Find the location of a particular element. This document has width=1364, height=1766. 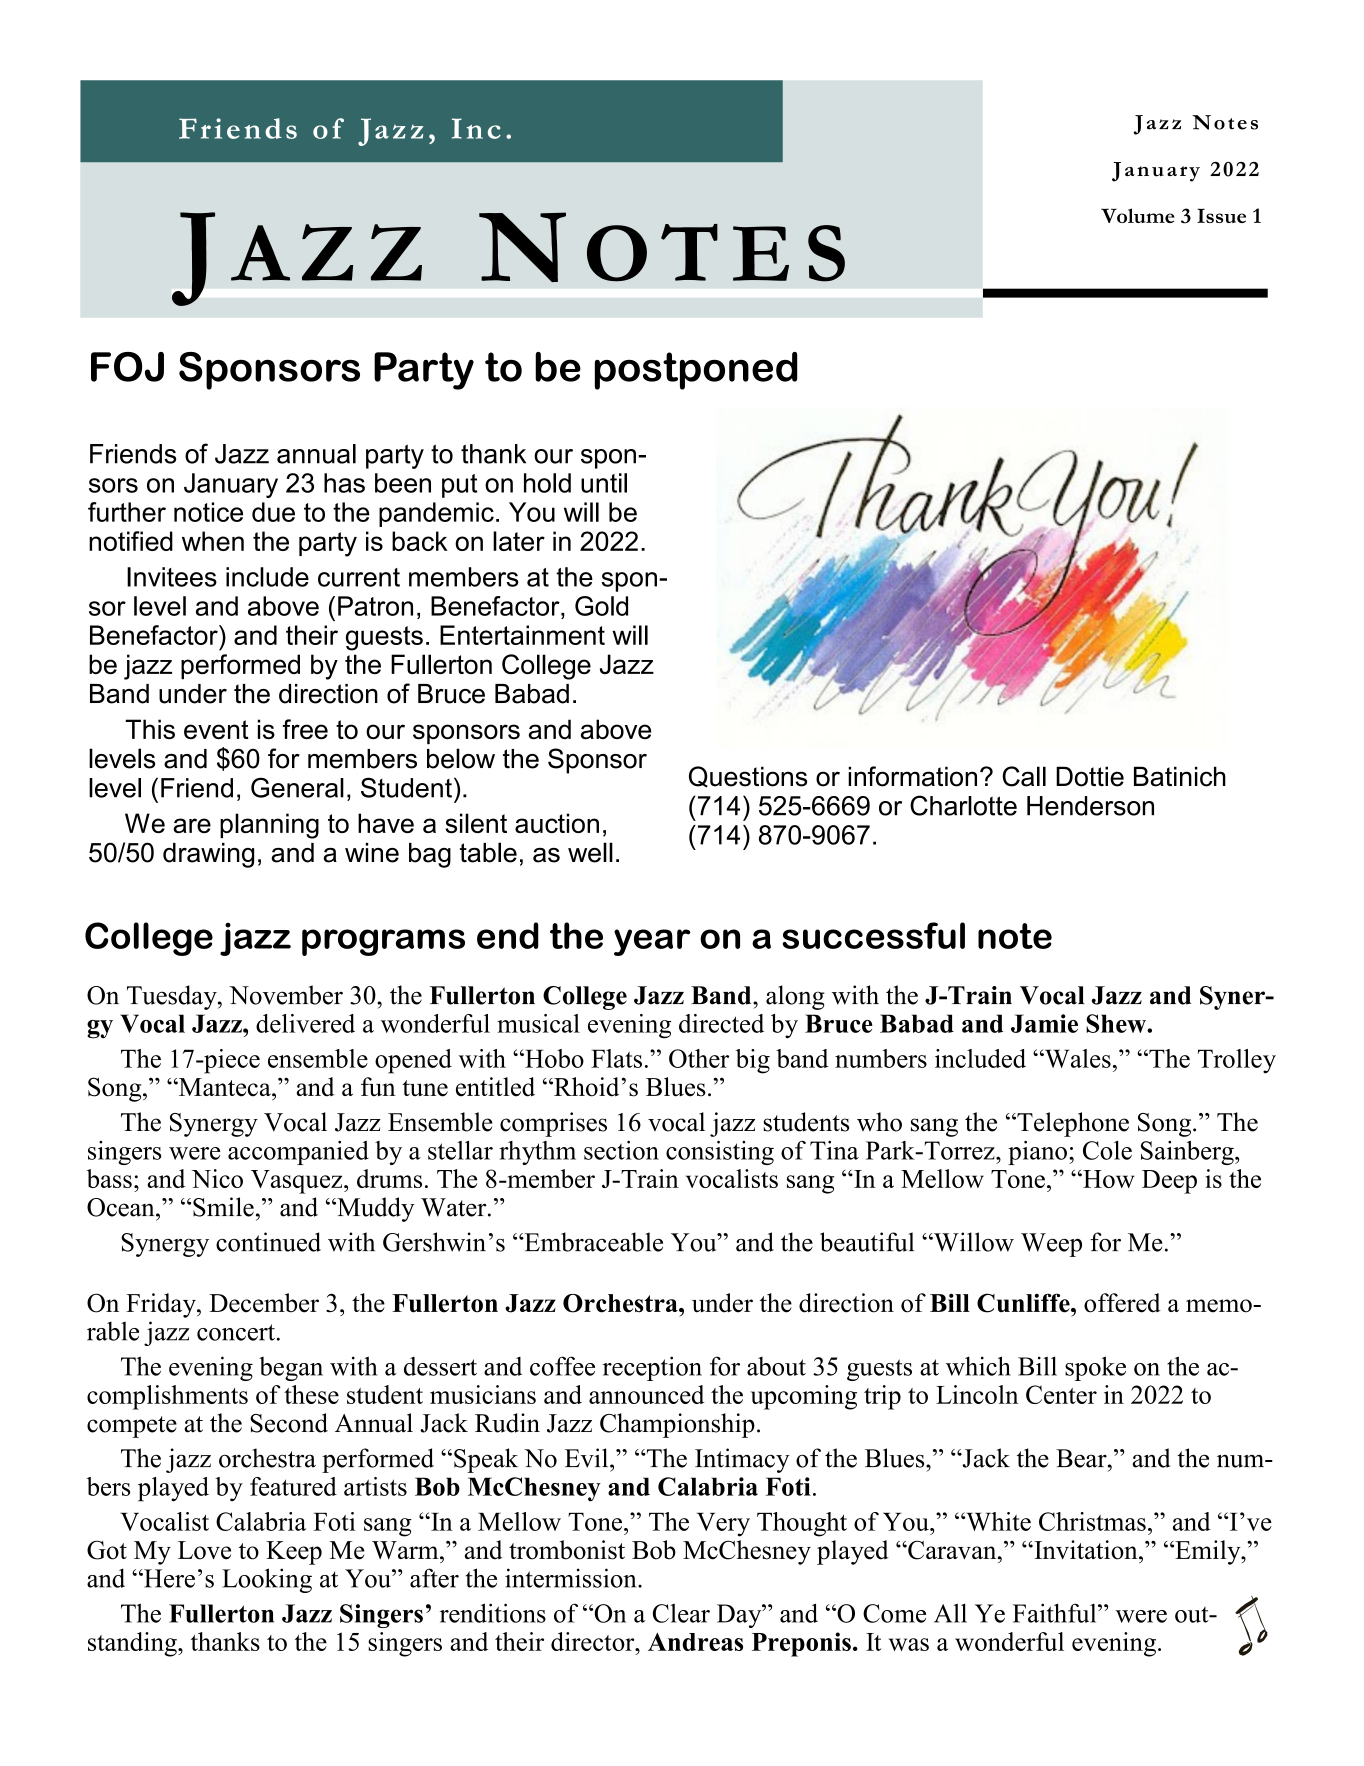

year is located at coordinates (652, 942).
